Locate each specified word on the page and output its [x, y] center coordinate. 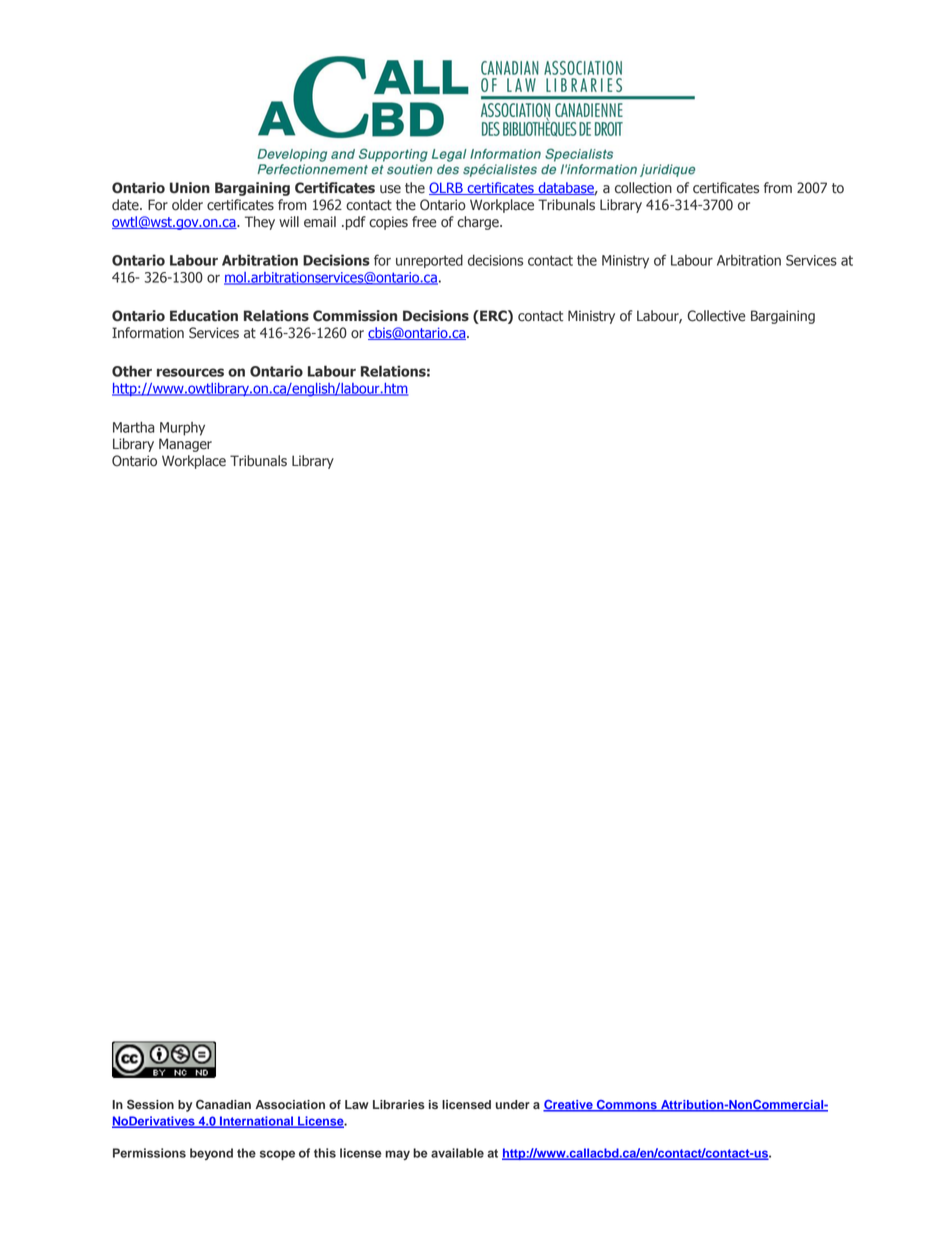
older [187, 205]
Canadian [223, 1105]
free [424, 222]
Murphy [182, 429]
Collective [716, 316]
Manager [185, 445]
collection [643, 188]
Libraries [399, 1104]
